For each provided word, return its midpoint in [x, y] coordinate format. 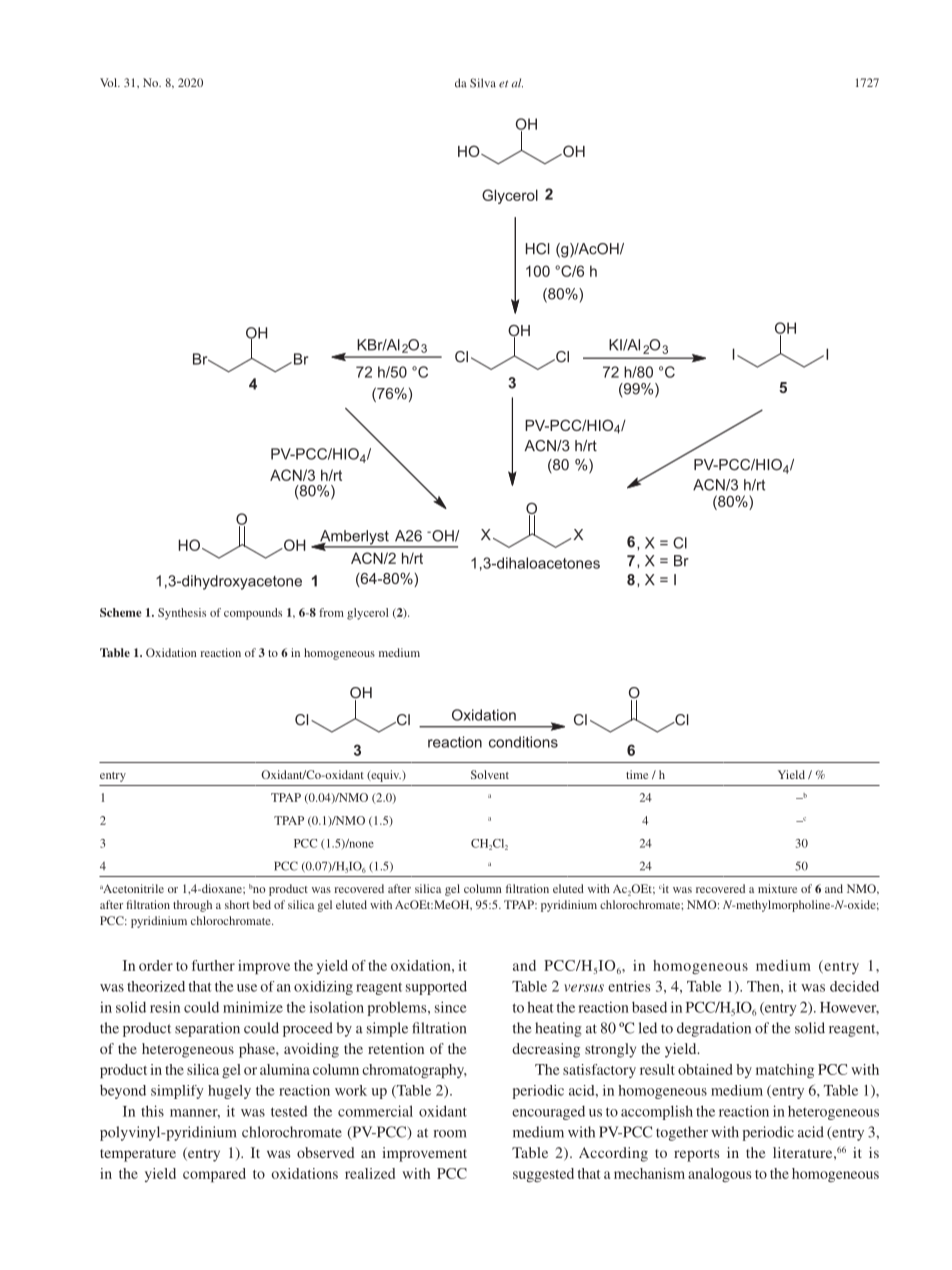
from [331, 612]
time [637, 774]
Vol [109, 82]
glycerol [368, 614]
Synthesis [182, 614]
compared [214, 1175]
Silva [483, 83]
